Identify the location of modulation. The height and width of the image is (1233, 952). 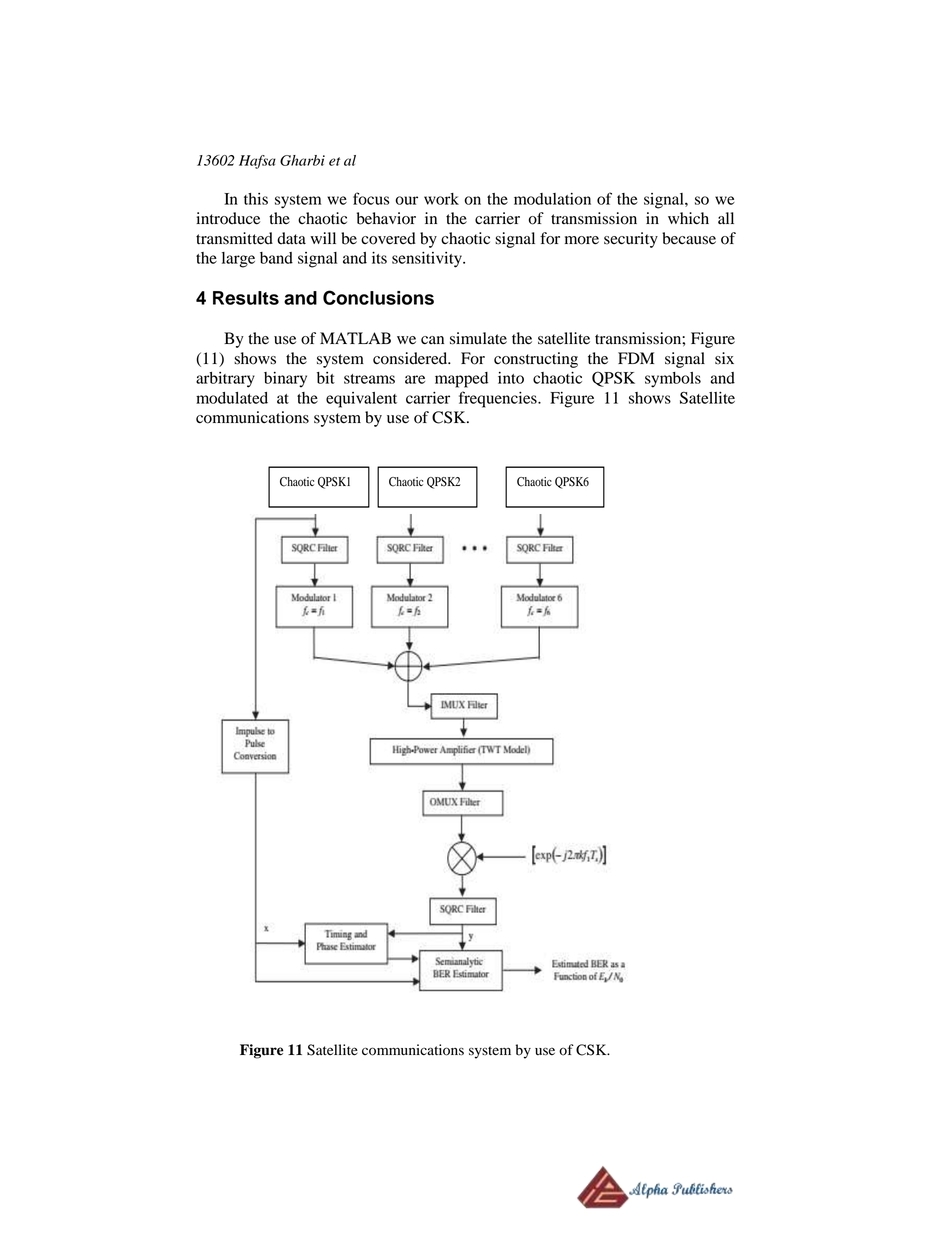
(552, 199).
